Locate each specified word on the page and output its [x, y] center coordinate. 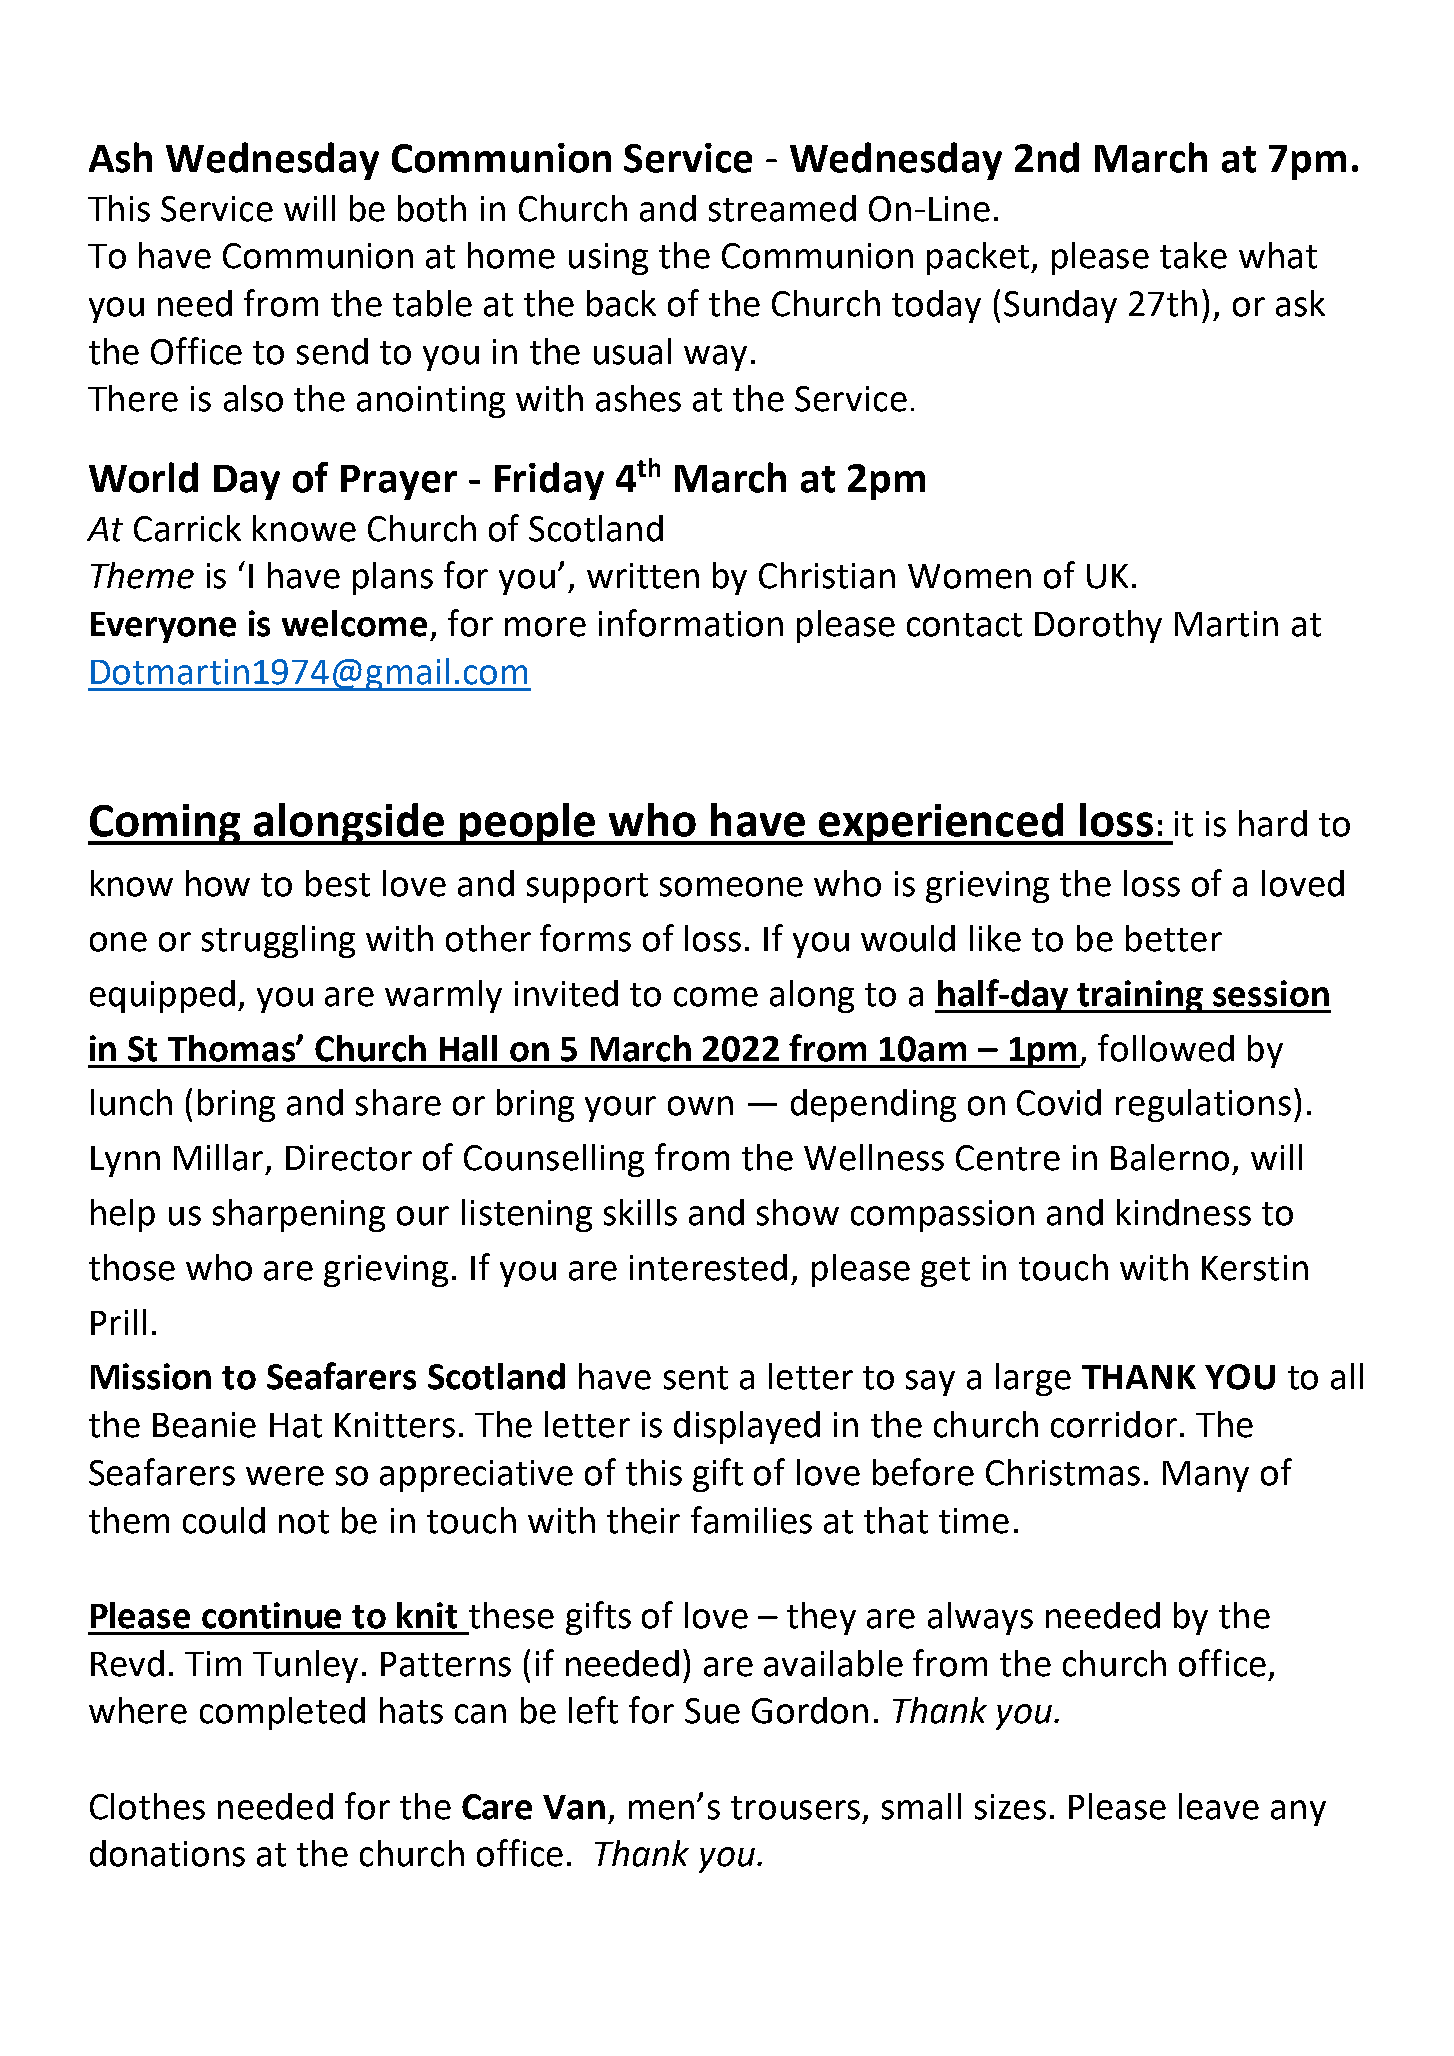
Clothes [147, 1806]
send [332, 351]
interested [708, 1267]
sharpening [299, 1215]
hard [1273, 823]
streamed [782, 208]
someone [731, 887]
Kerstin [1255, 1268]
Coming [165, 824]
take [1193, 255]
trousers [795, 1808]
